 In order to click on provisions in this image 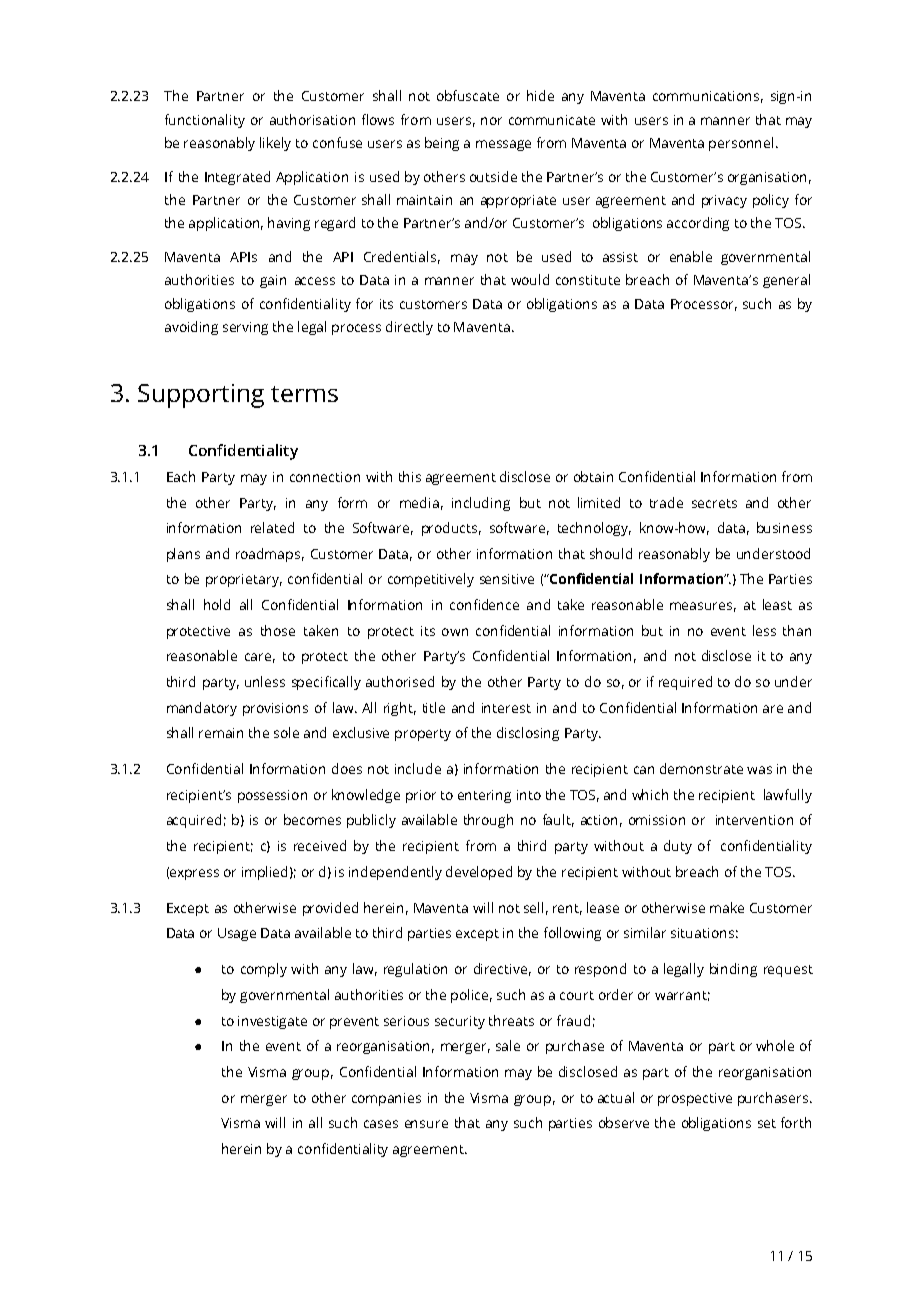, I will do `click(275, 709)`.
